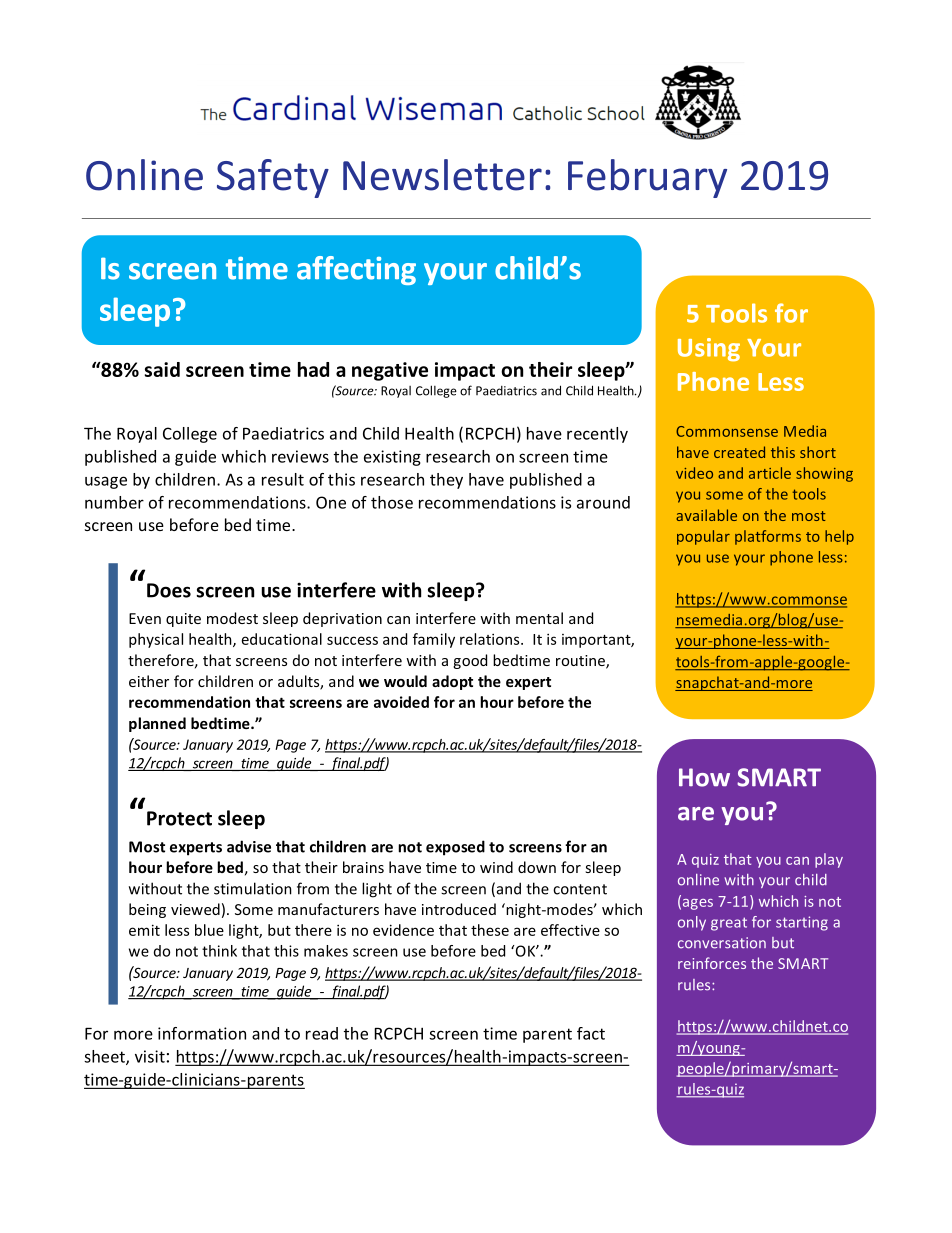 Image resolution: width=952 pixels, height=1233 pixels. I want to click on Safety, so click(273, 178).
